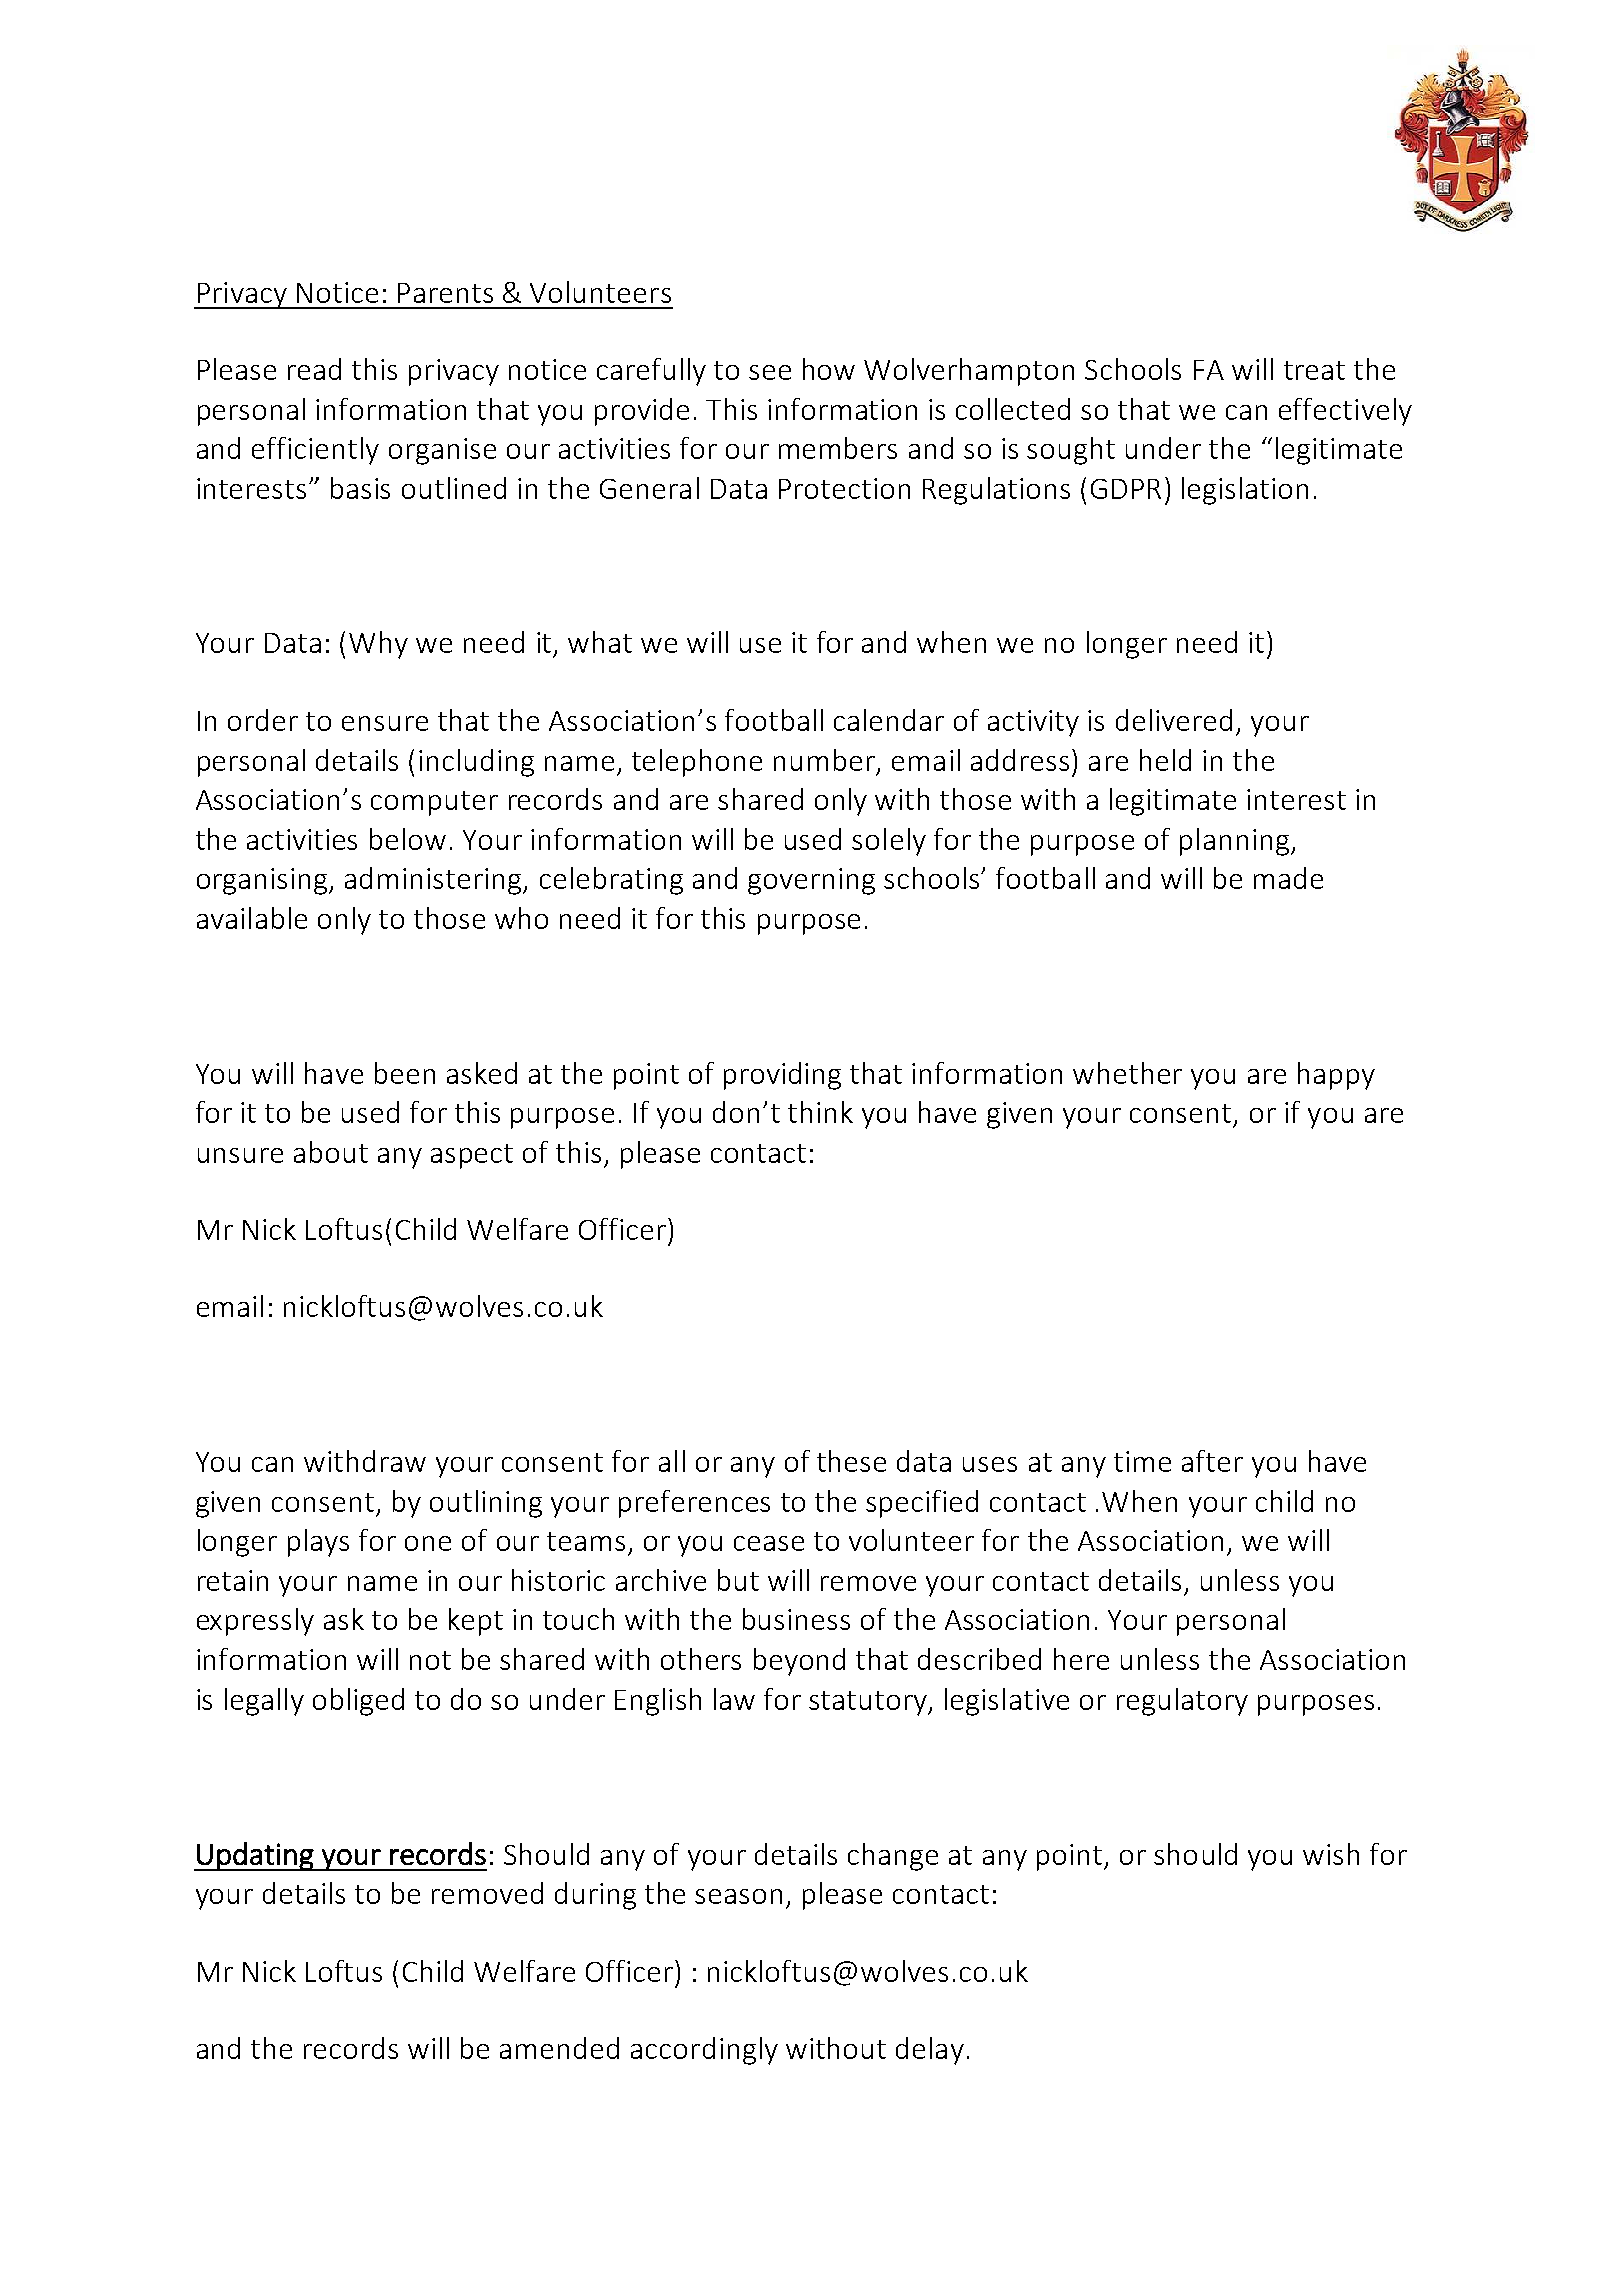  I want to click on accordingly, so click(704, 2051).
